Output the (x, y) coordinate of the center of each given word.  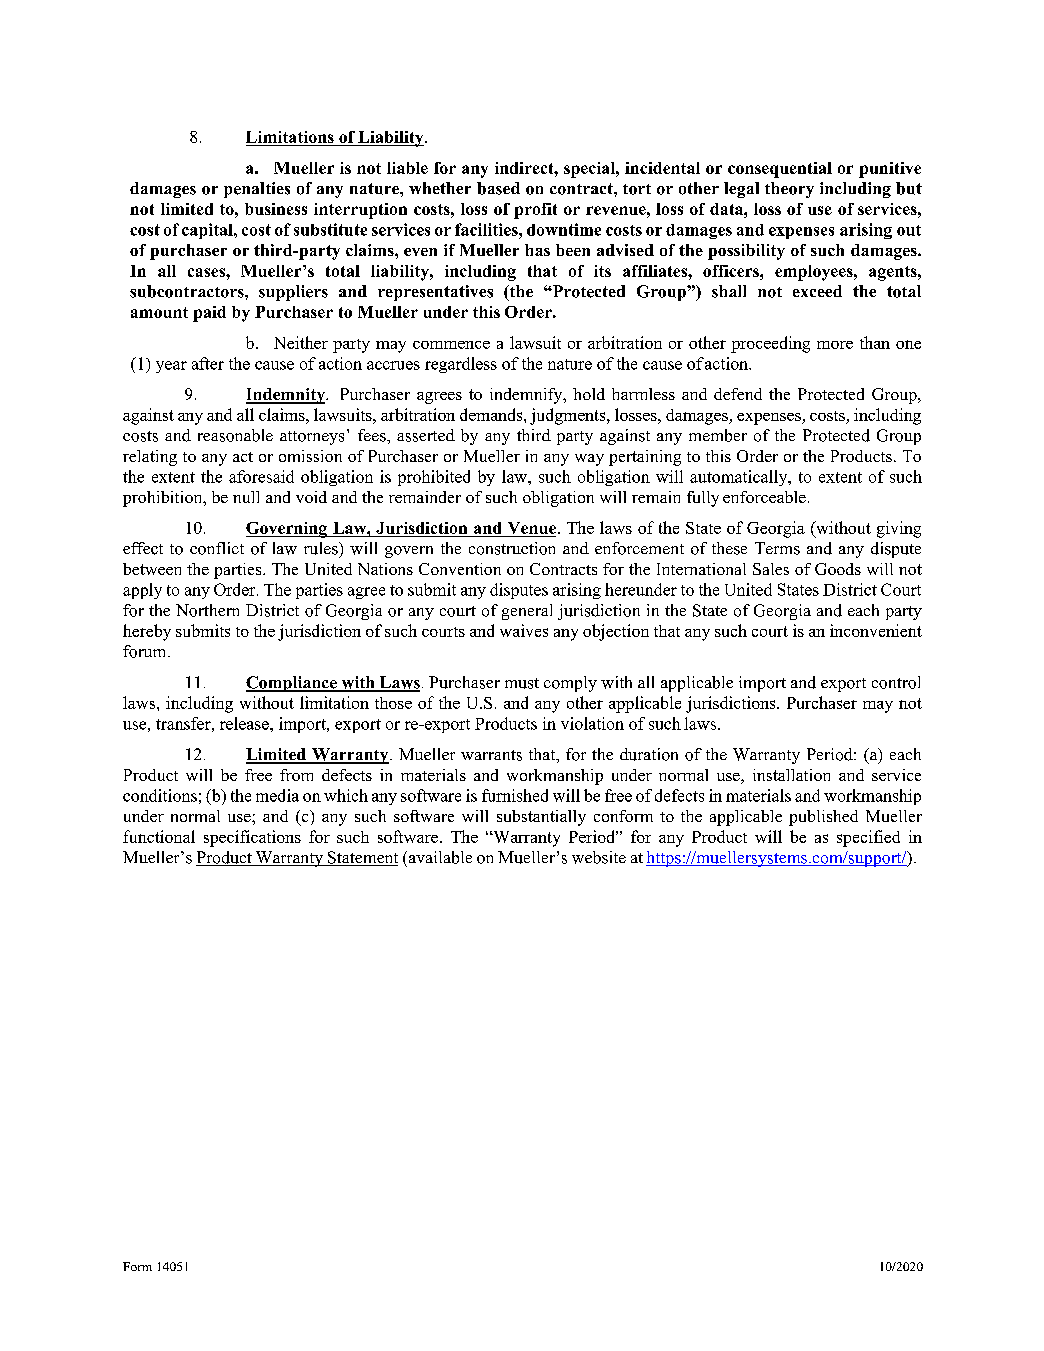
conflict (217, 548)
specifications (252, 838)
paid (209, 314)
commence (451, 345)
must (522, 683)
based (498, 188)
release (245, 723)
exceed (817, 291)
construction (512, 548)
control (896, 682)
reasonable (235, 435)
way (589, 460)
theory (789, 190)
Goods (838, 569)
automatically (740, 478)
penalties (257, 190)
